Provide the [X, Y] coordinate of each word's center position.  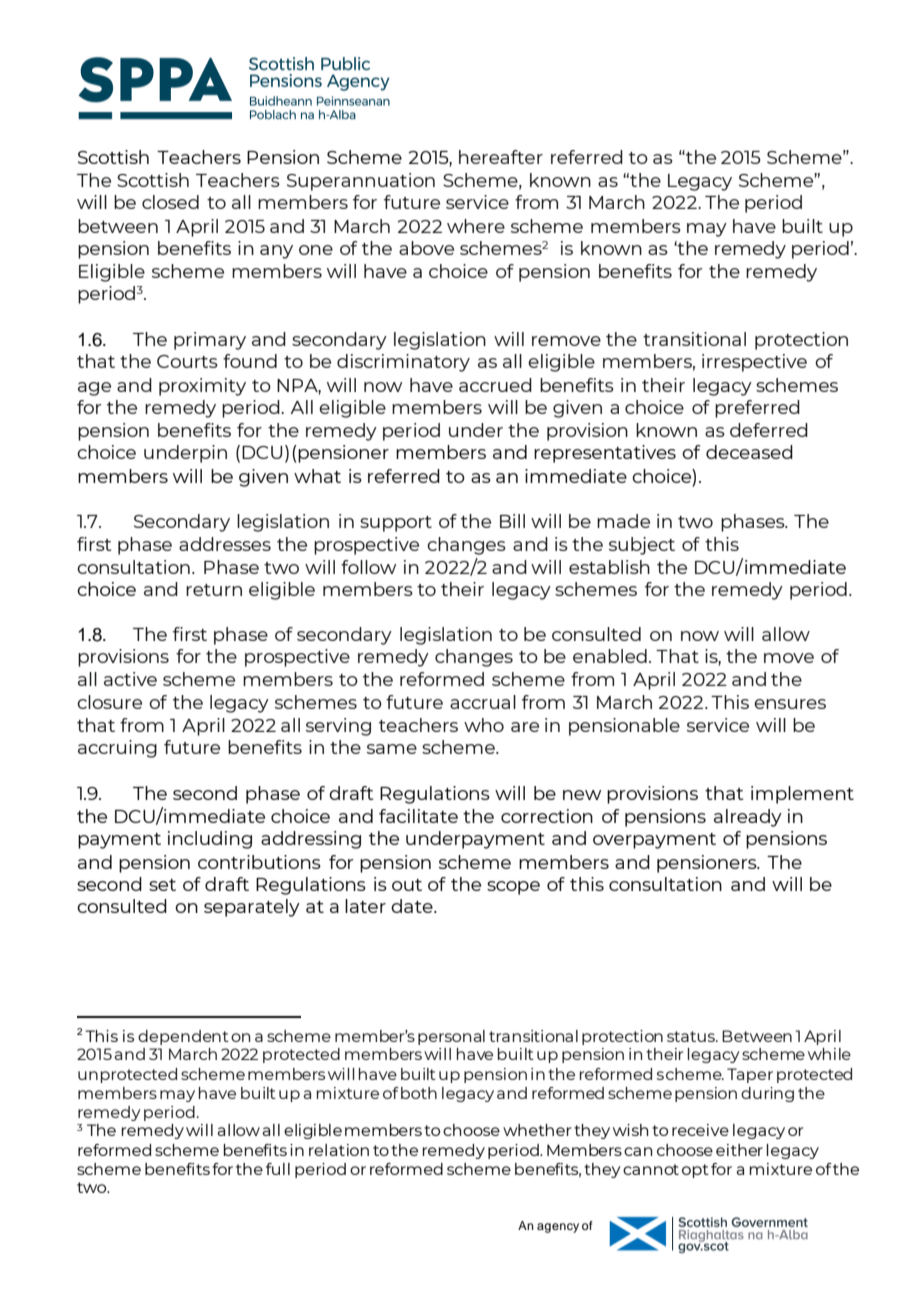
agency [558, 1228]
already [748, 818]
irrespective [754, 363]
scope [513, 888]
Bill [512, 521]
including [210, 840]
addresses [225, 544]
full [278, 1169]
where [476, 226]
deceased [749, 452]
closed [170, 202]
